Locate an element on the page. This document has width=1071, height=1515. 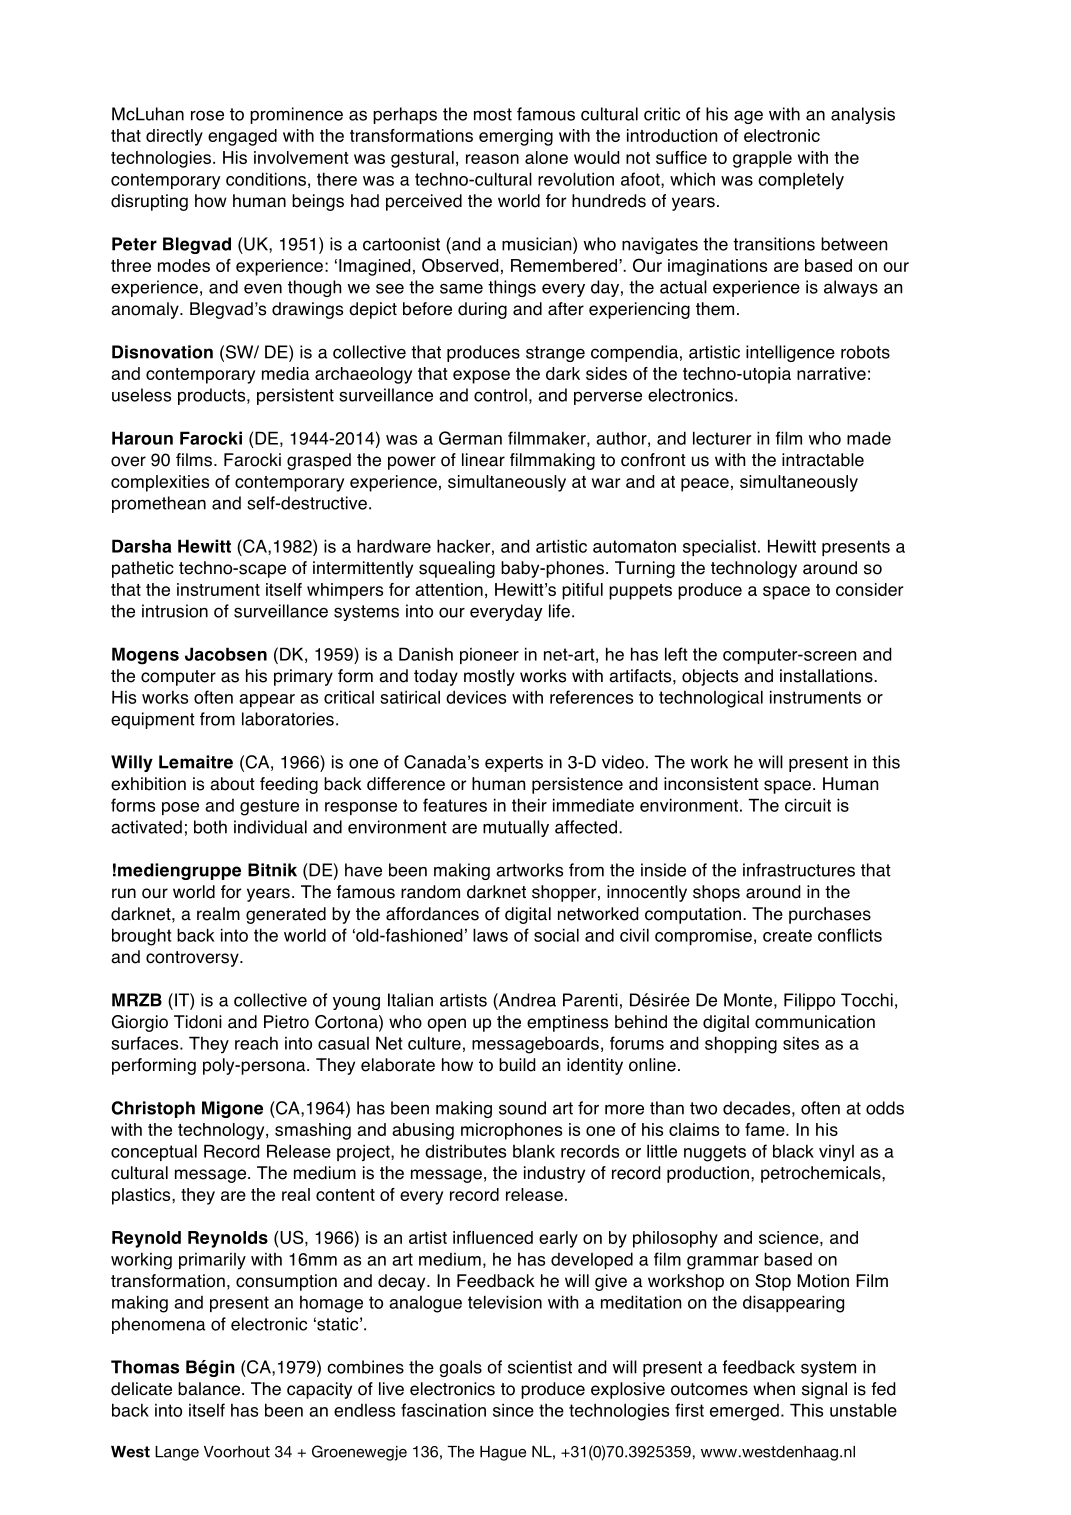
blank is located at coordinates (534, 1151).
